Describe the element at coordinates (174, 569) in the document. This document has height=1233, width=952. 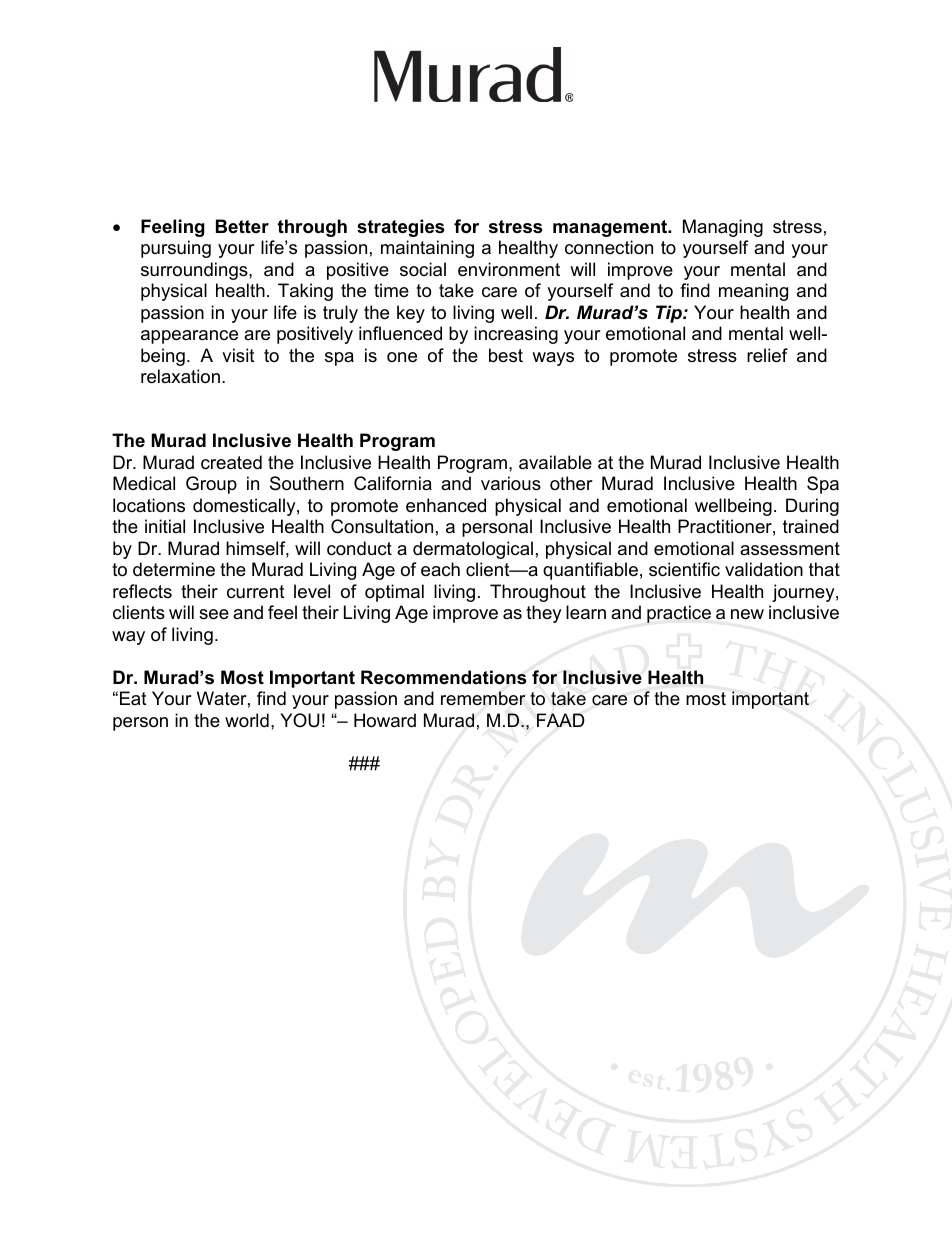
I see `determine` at that location.
